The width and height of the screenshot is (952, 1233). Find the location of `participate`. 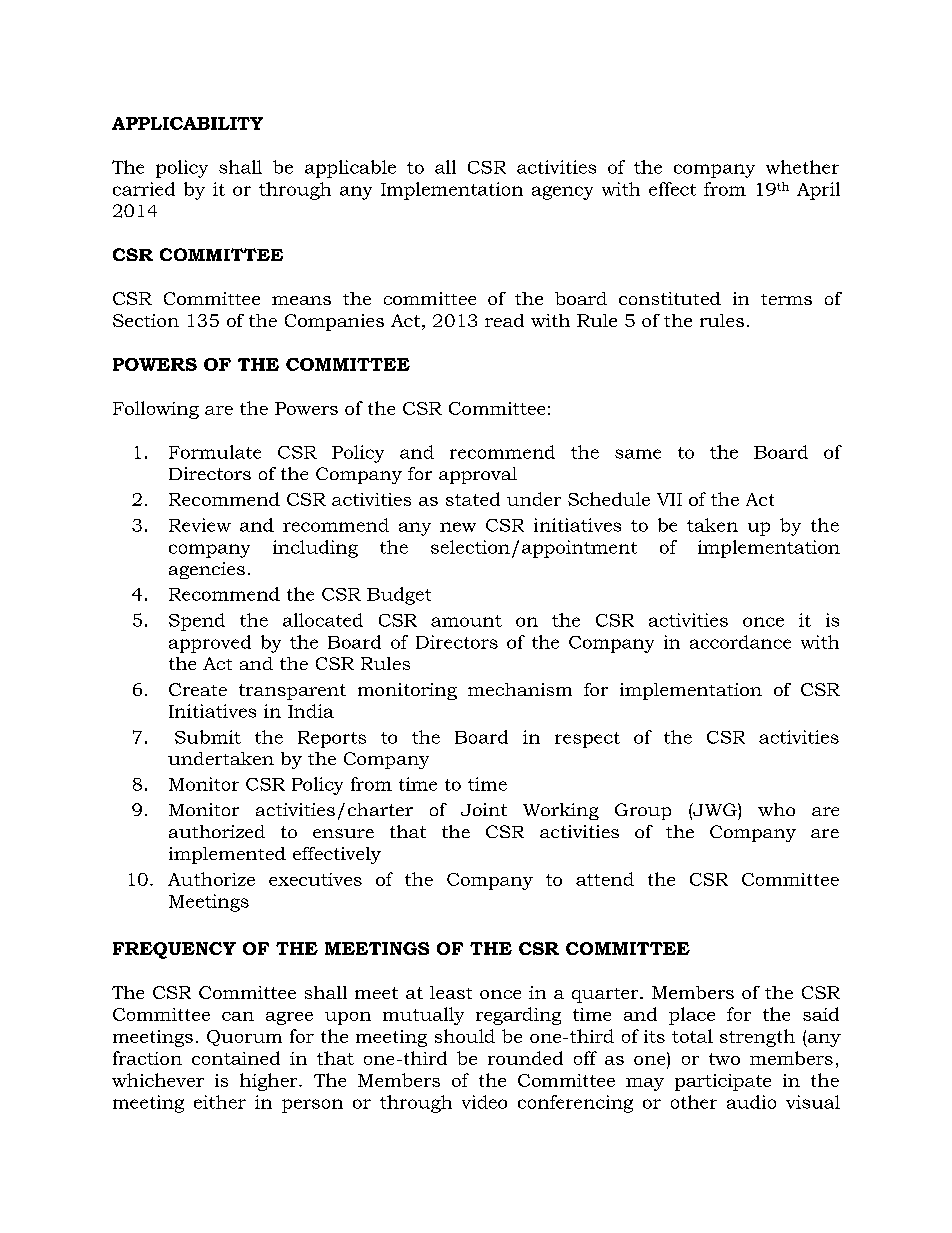

participate is located at coordinates (723, 1082).
